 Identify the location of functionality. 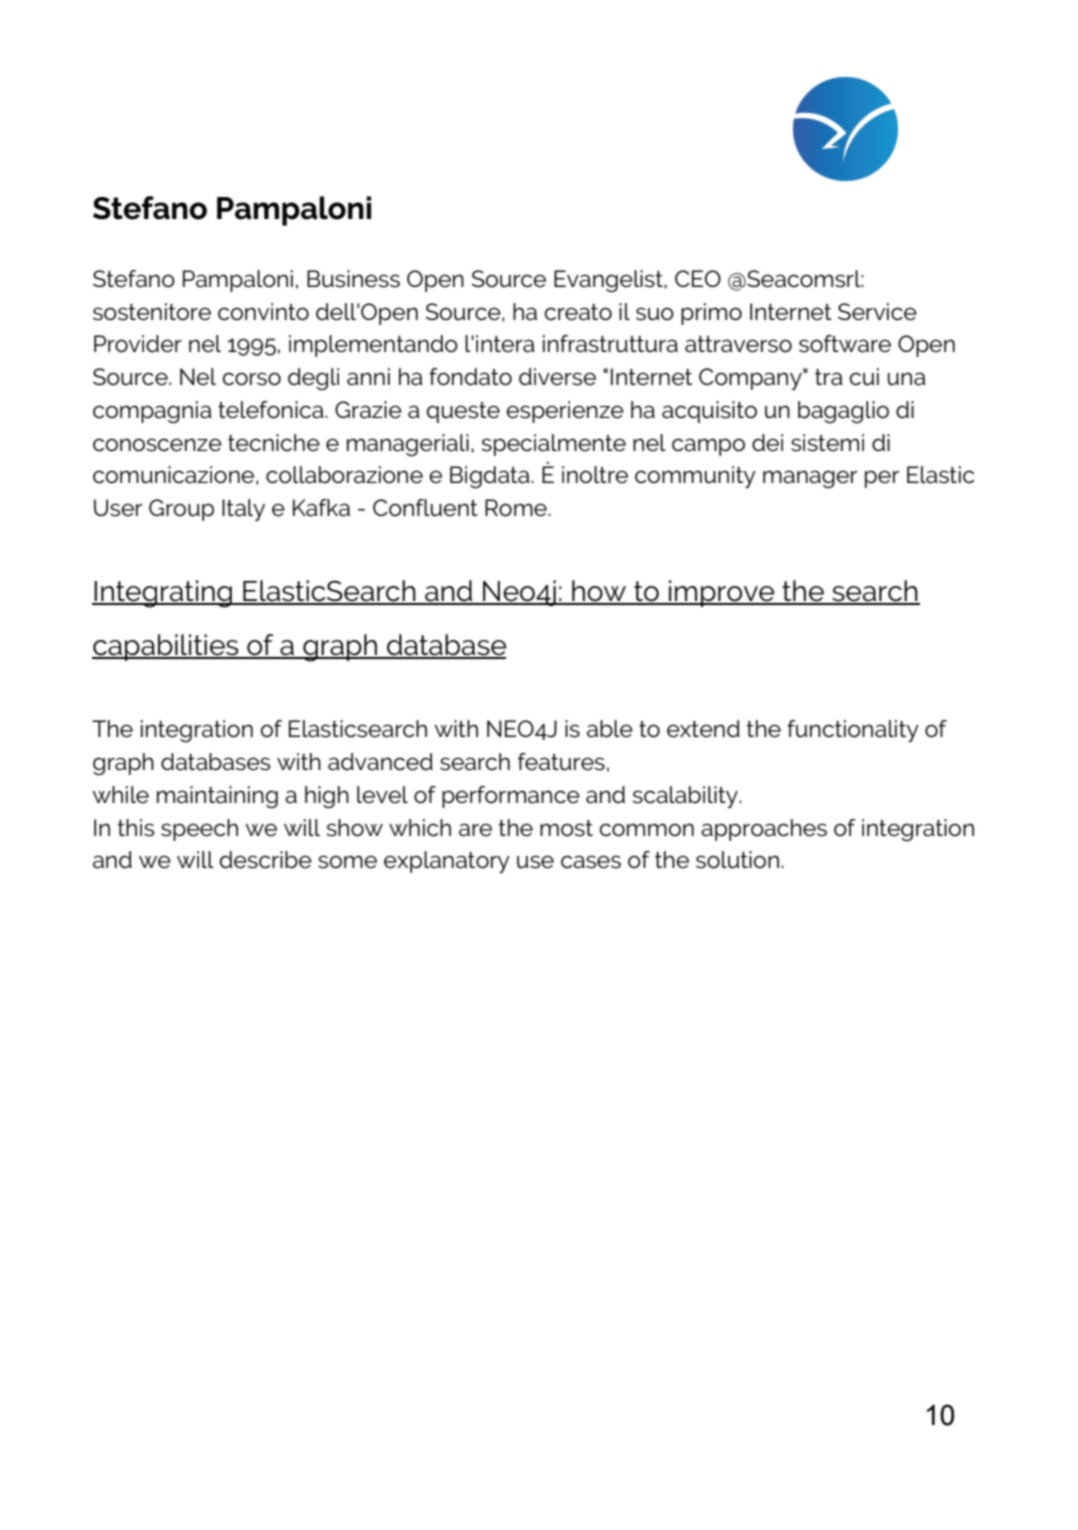
(853, 731).
